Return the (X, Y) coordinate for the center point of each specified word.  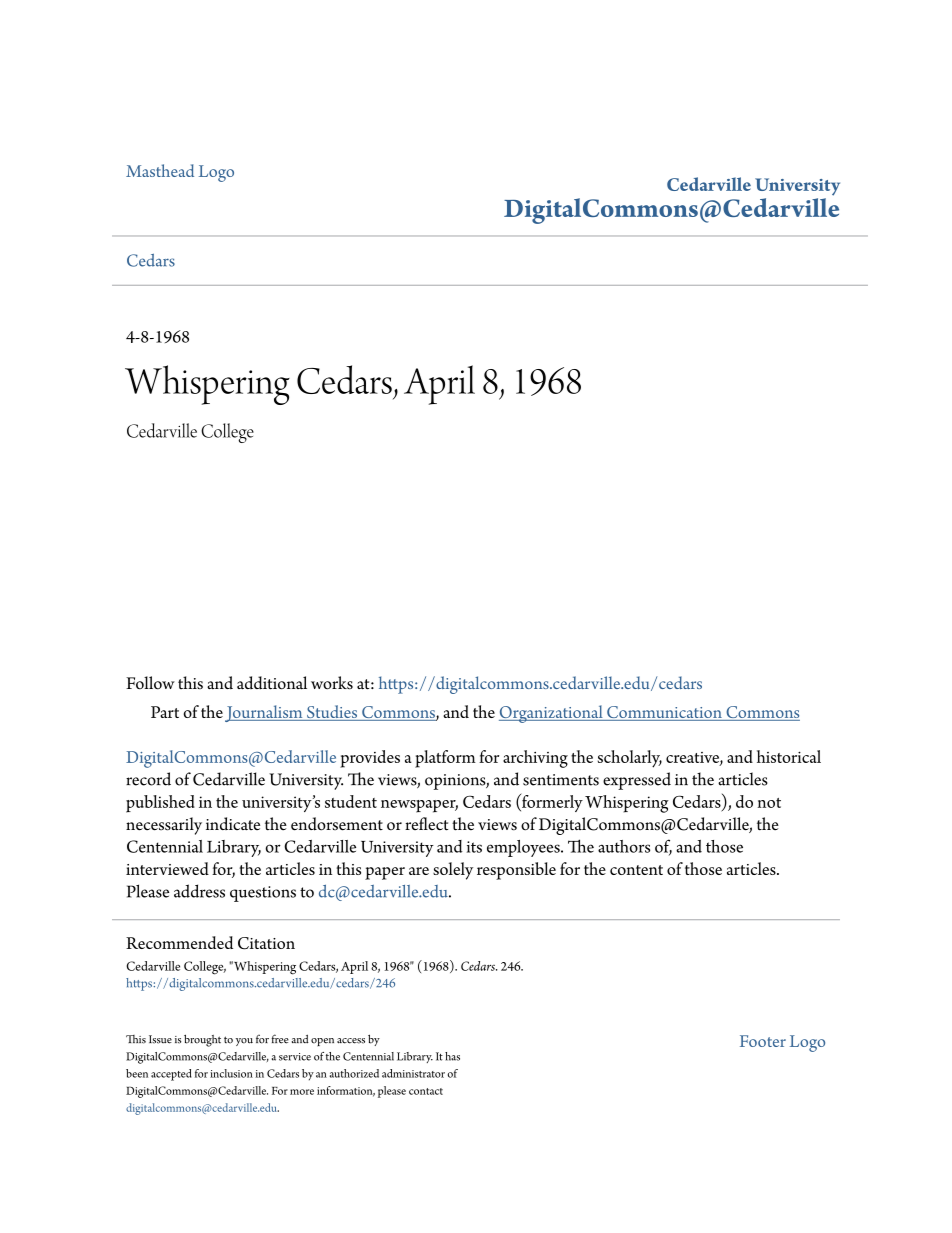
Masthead (160, 170)
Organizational (552, 714)
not (769, 803)
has (452, 1056)
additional (272, 683)
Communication (664, 713)
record (148, 779)
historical (789, 756)
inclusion (231, 1073)
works (332, 683)
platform (445, 759)
